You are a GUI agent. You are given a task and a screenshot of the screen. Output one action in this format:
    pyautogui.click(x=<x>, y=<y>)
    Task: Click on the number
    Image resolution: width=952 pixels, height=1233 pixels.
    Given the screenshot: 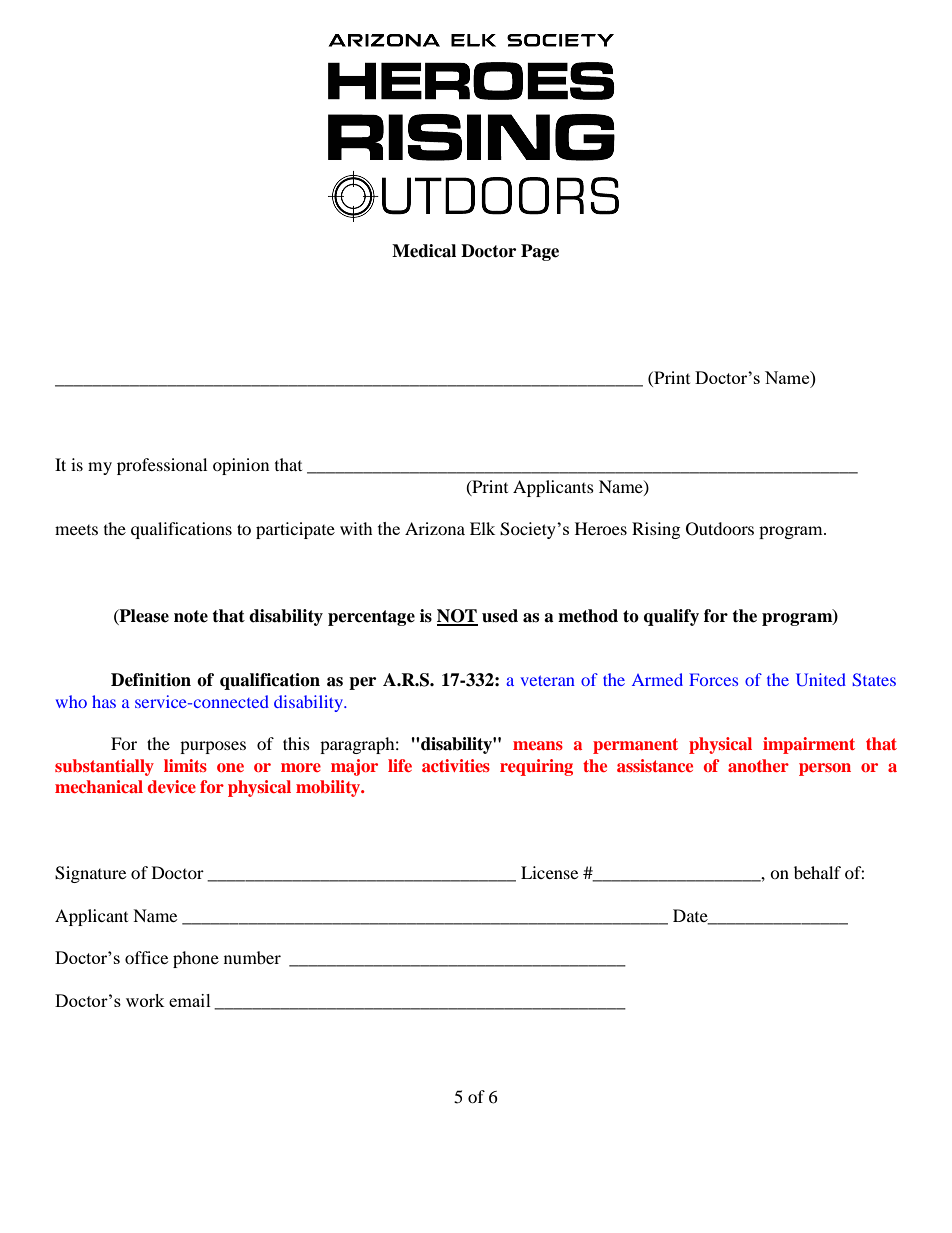 What is the action you would take?
    pyautogui.click(x=252, y=957)
